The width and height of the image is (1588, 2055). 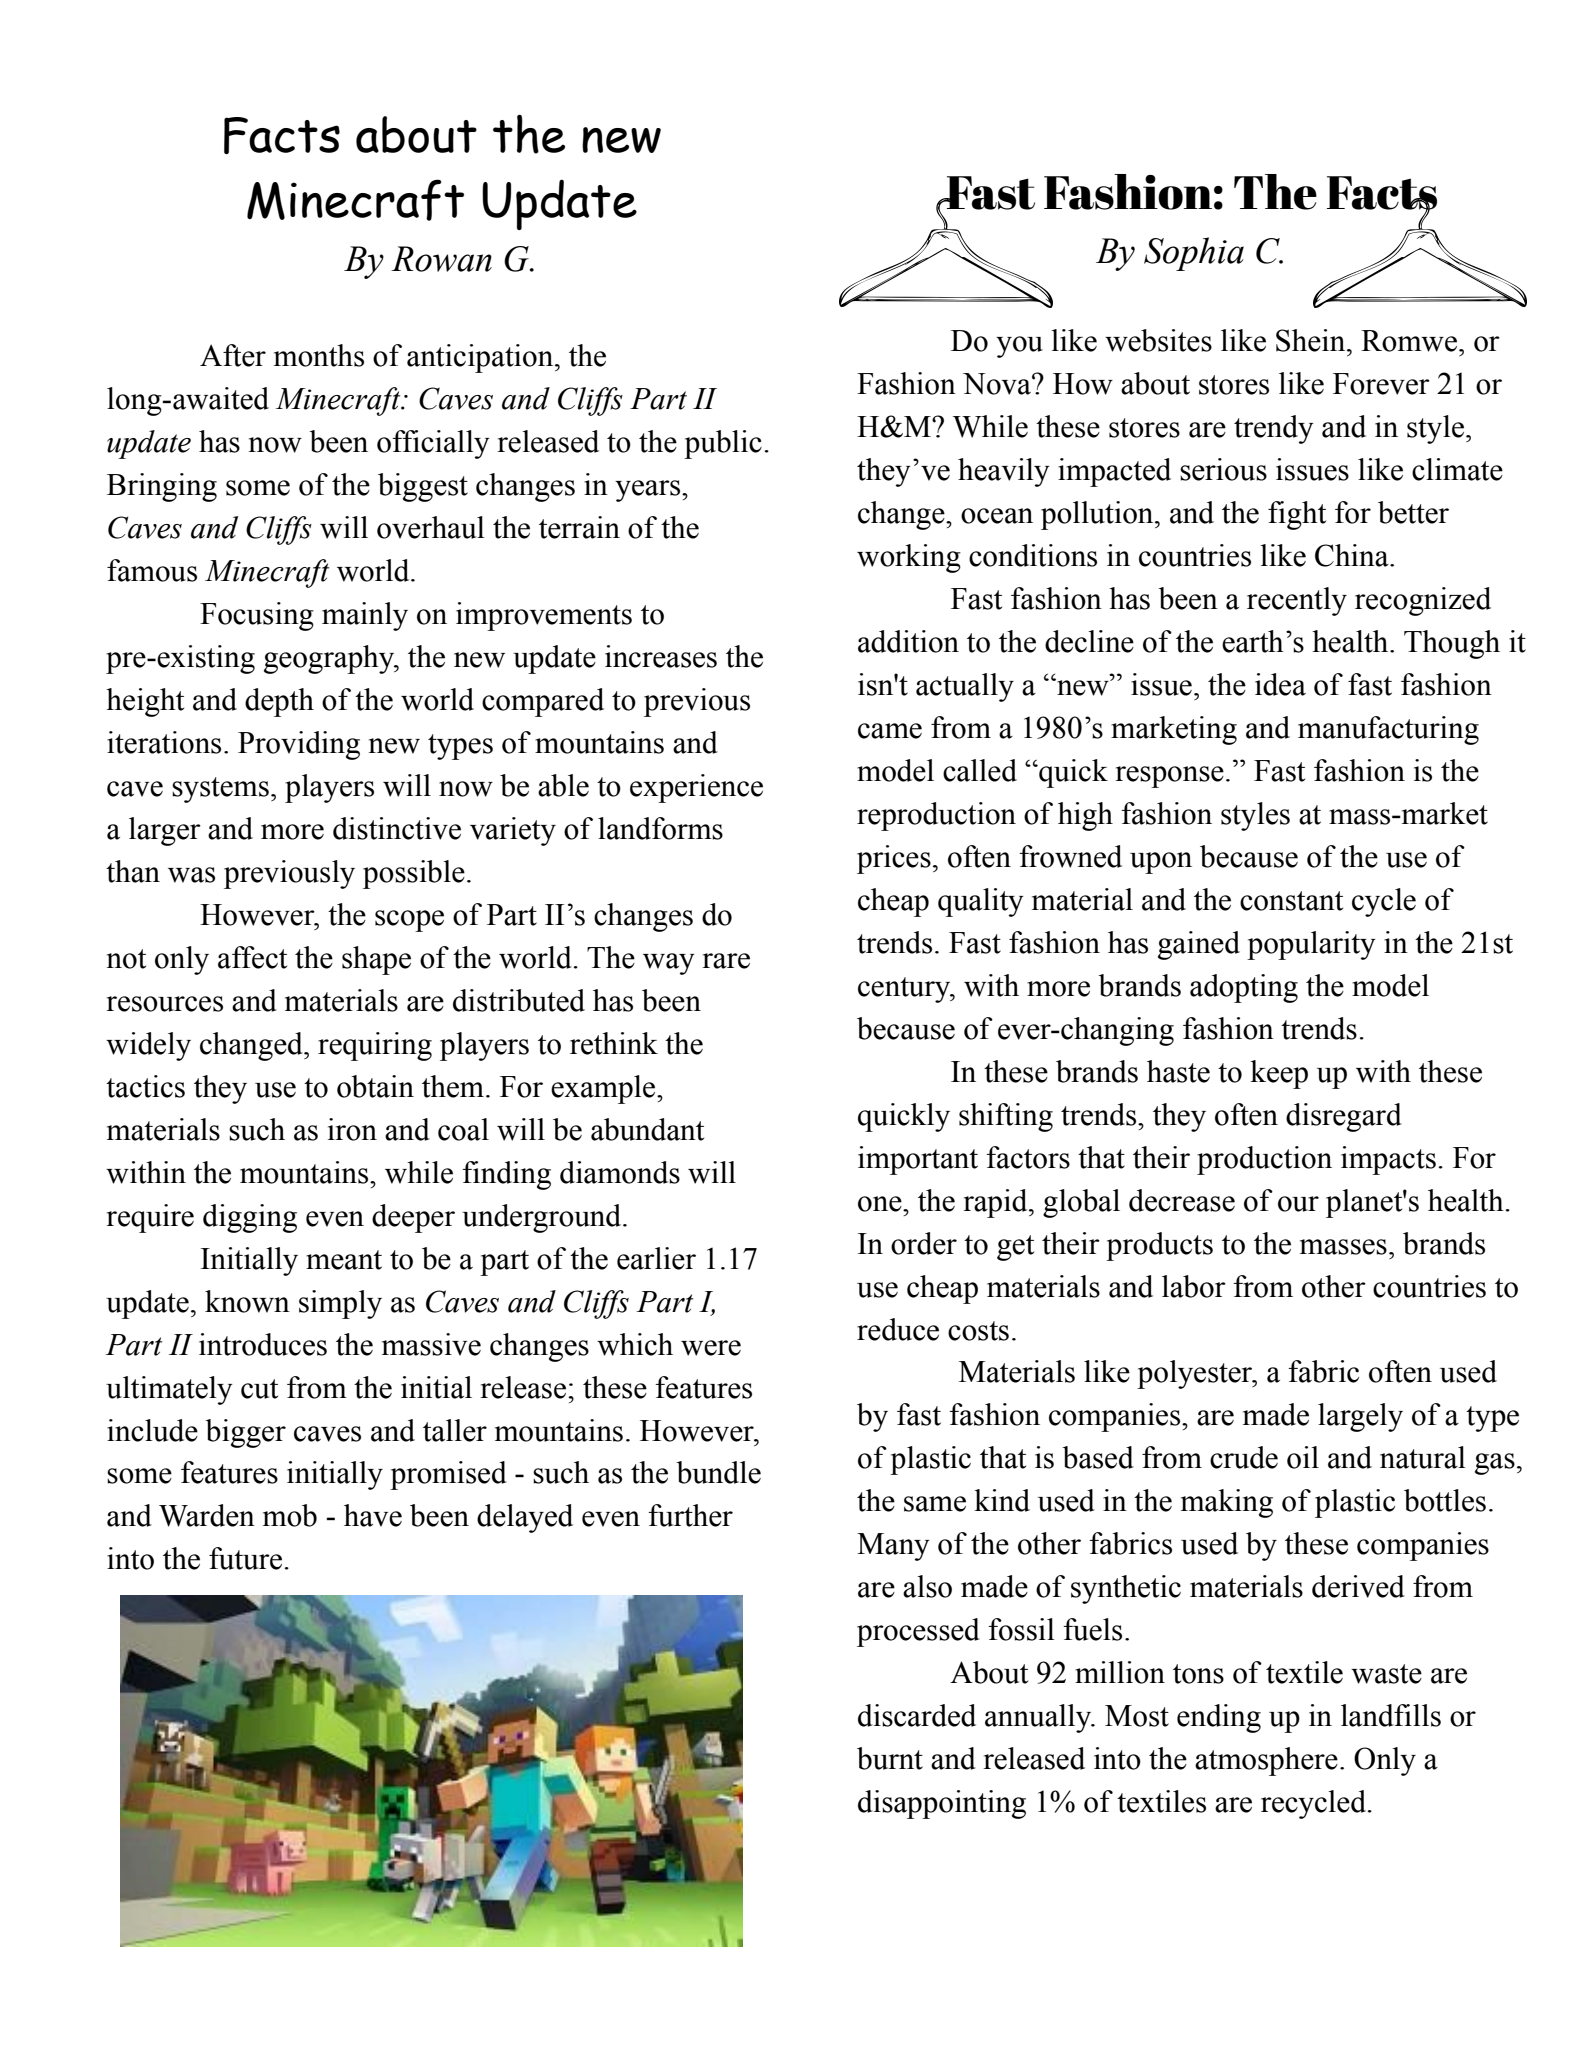 What do you see at coordinates (245, 1558) in the image?
I see `future` at bounding box center [245, 1558].
